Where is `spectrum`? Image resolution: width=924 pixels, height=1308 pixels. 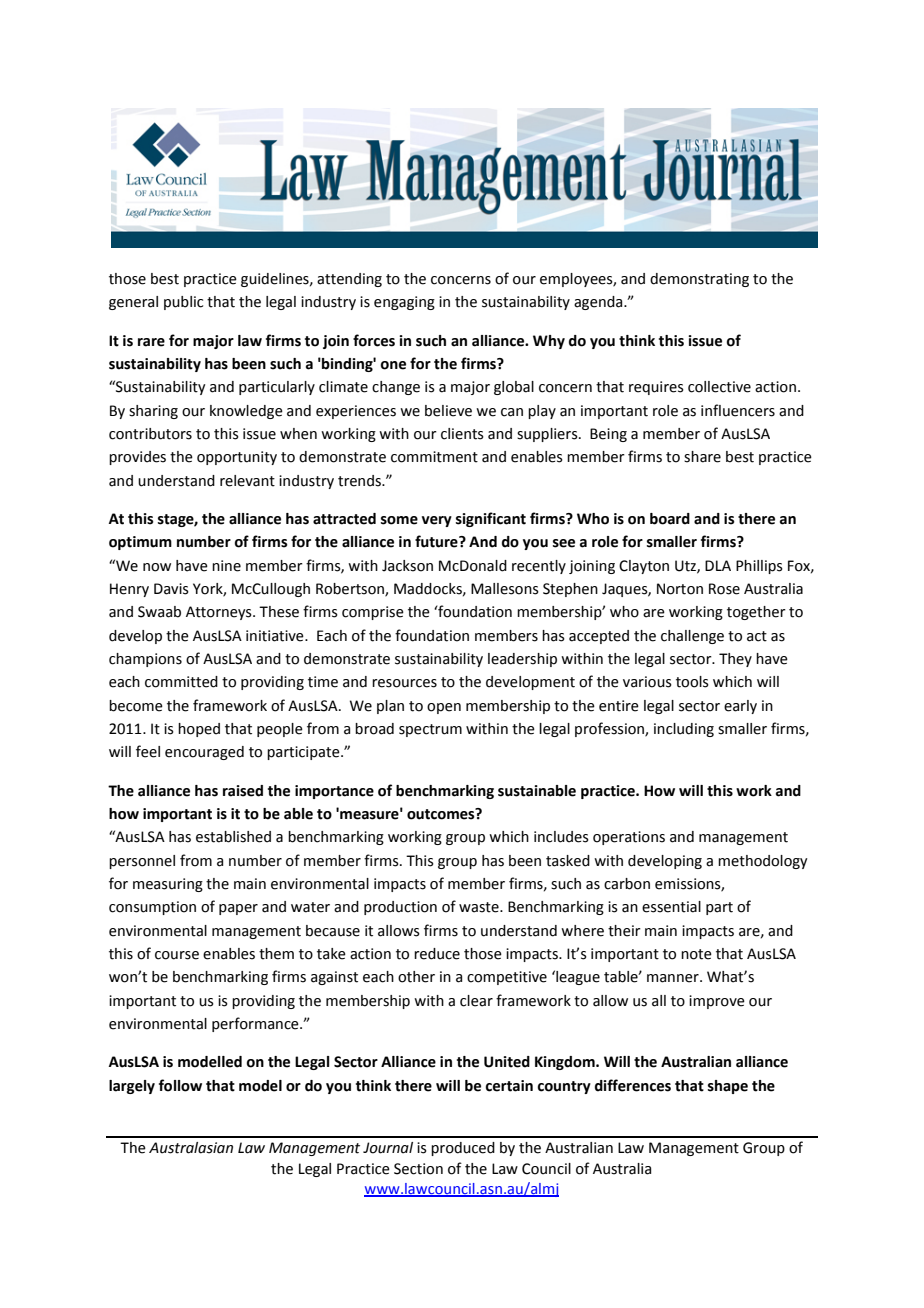 spectrum is located at coordinates (430, 730).
